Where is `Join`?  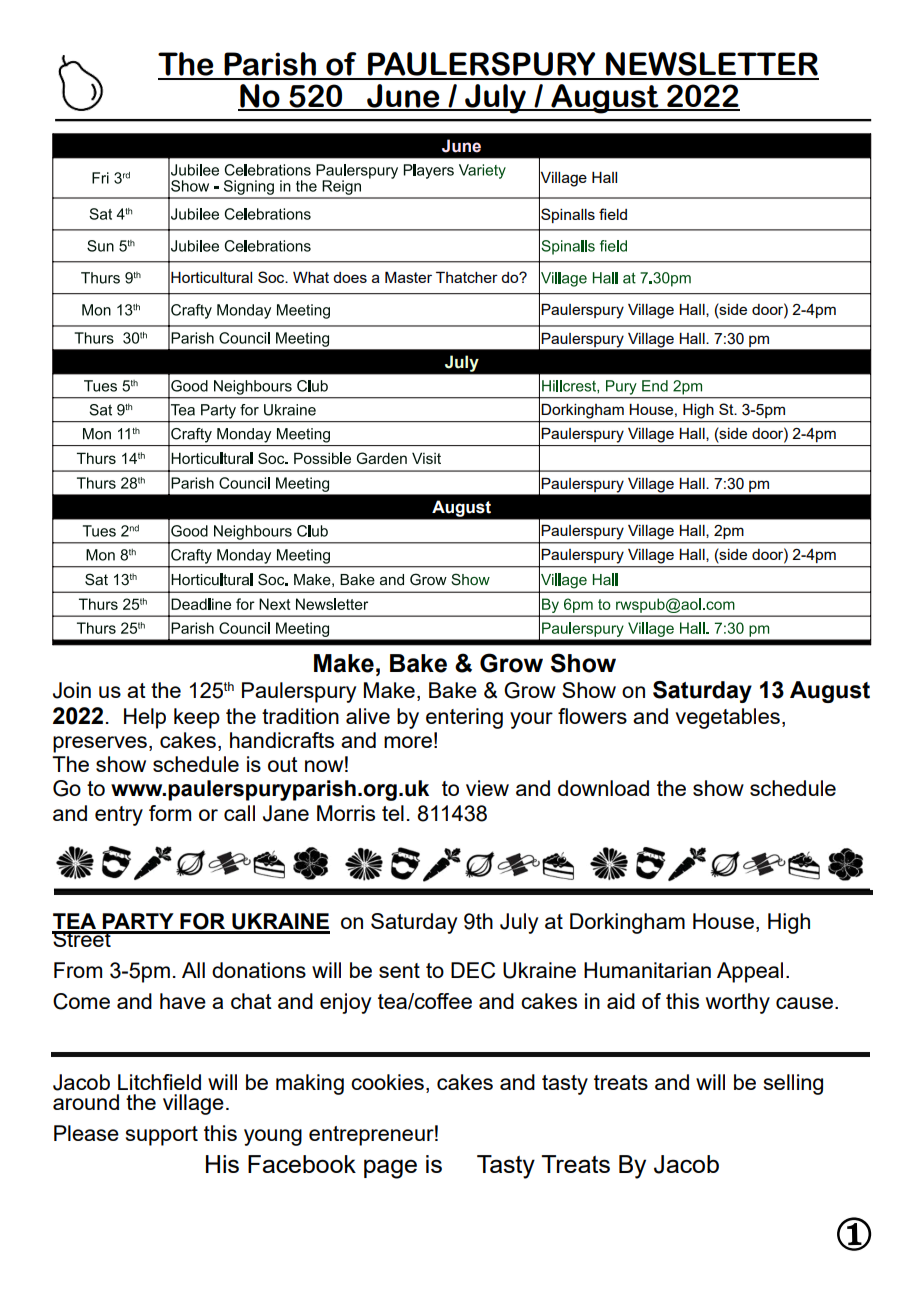
Join is located at coordinates (72, 690).
